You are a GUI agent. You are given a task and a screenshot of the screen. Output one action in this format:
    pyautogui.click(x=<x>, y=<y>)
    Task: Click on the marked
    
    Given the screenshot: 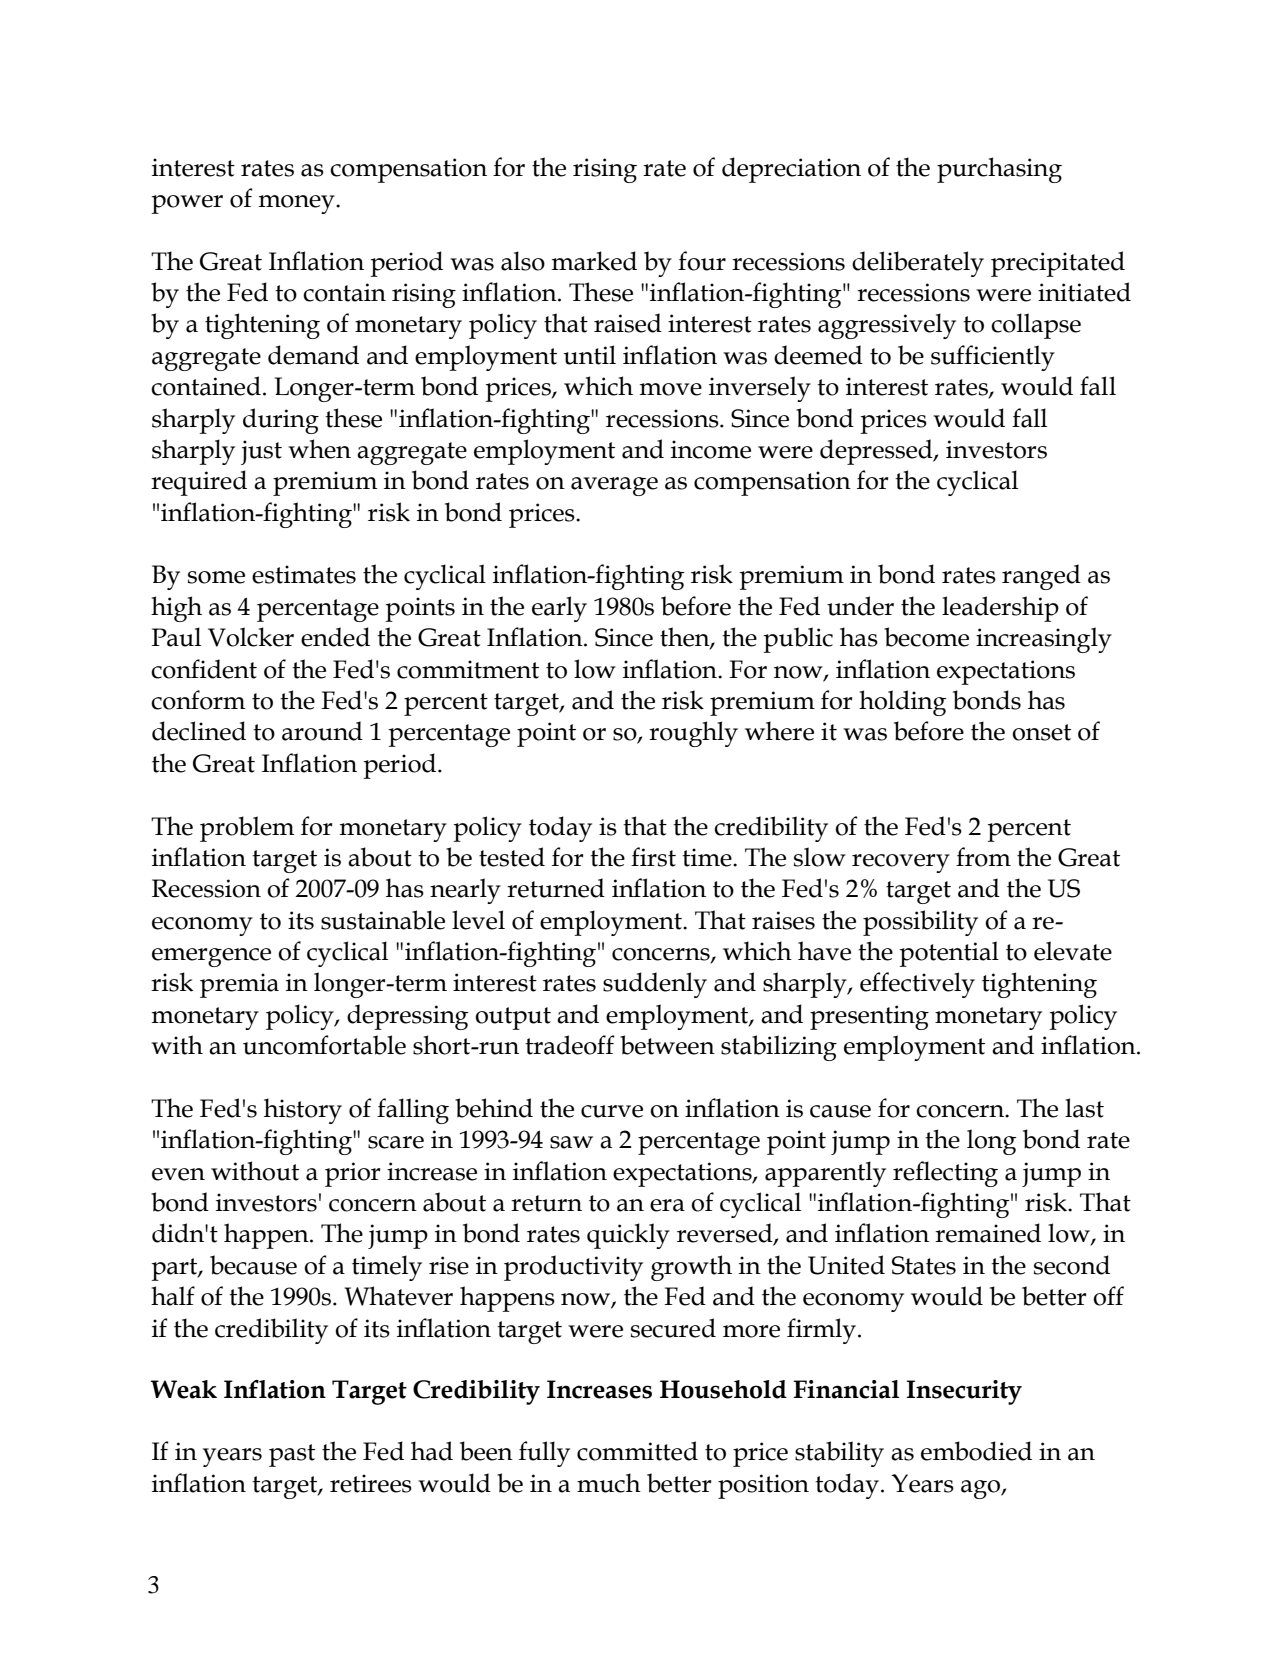 What is the action you would take?
    pyautogui.click(x=594, y=261)
